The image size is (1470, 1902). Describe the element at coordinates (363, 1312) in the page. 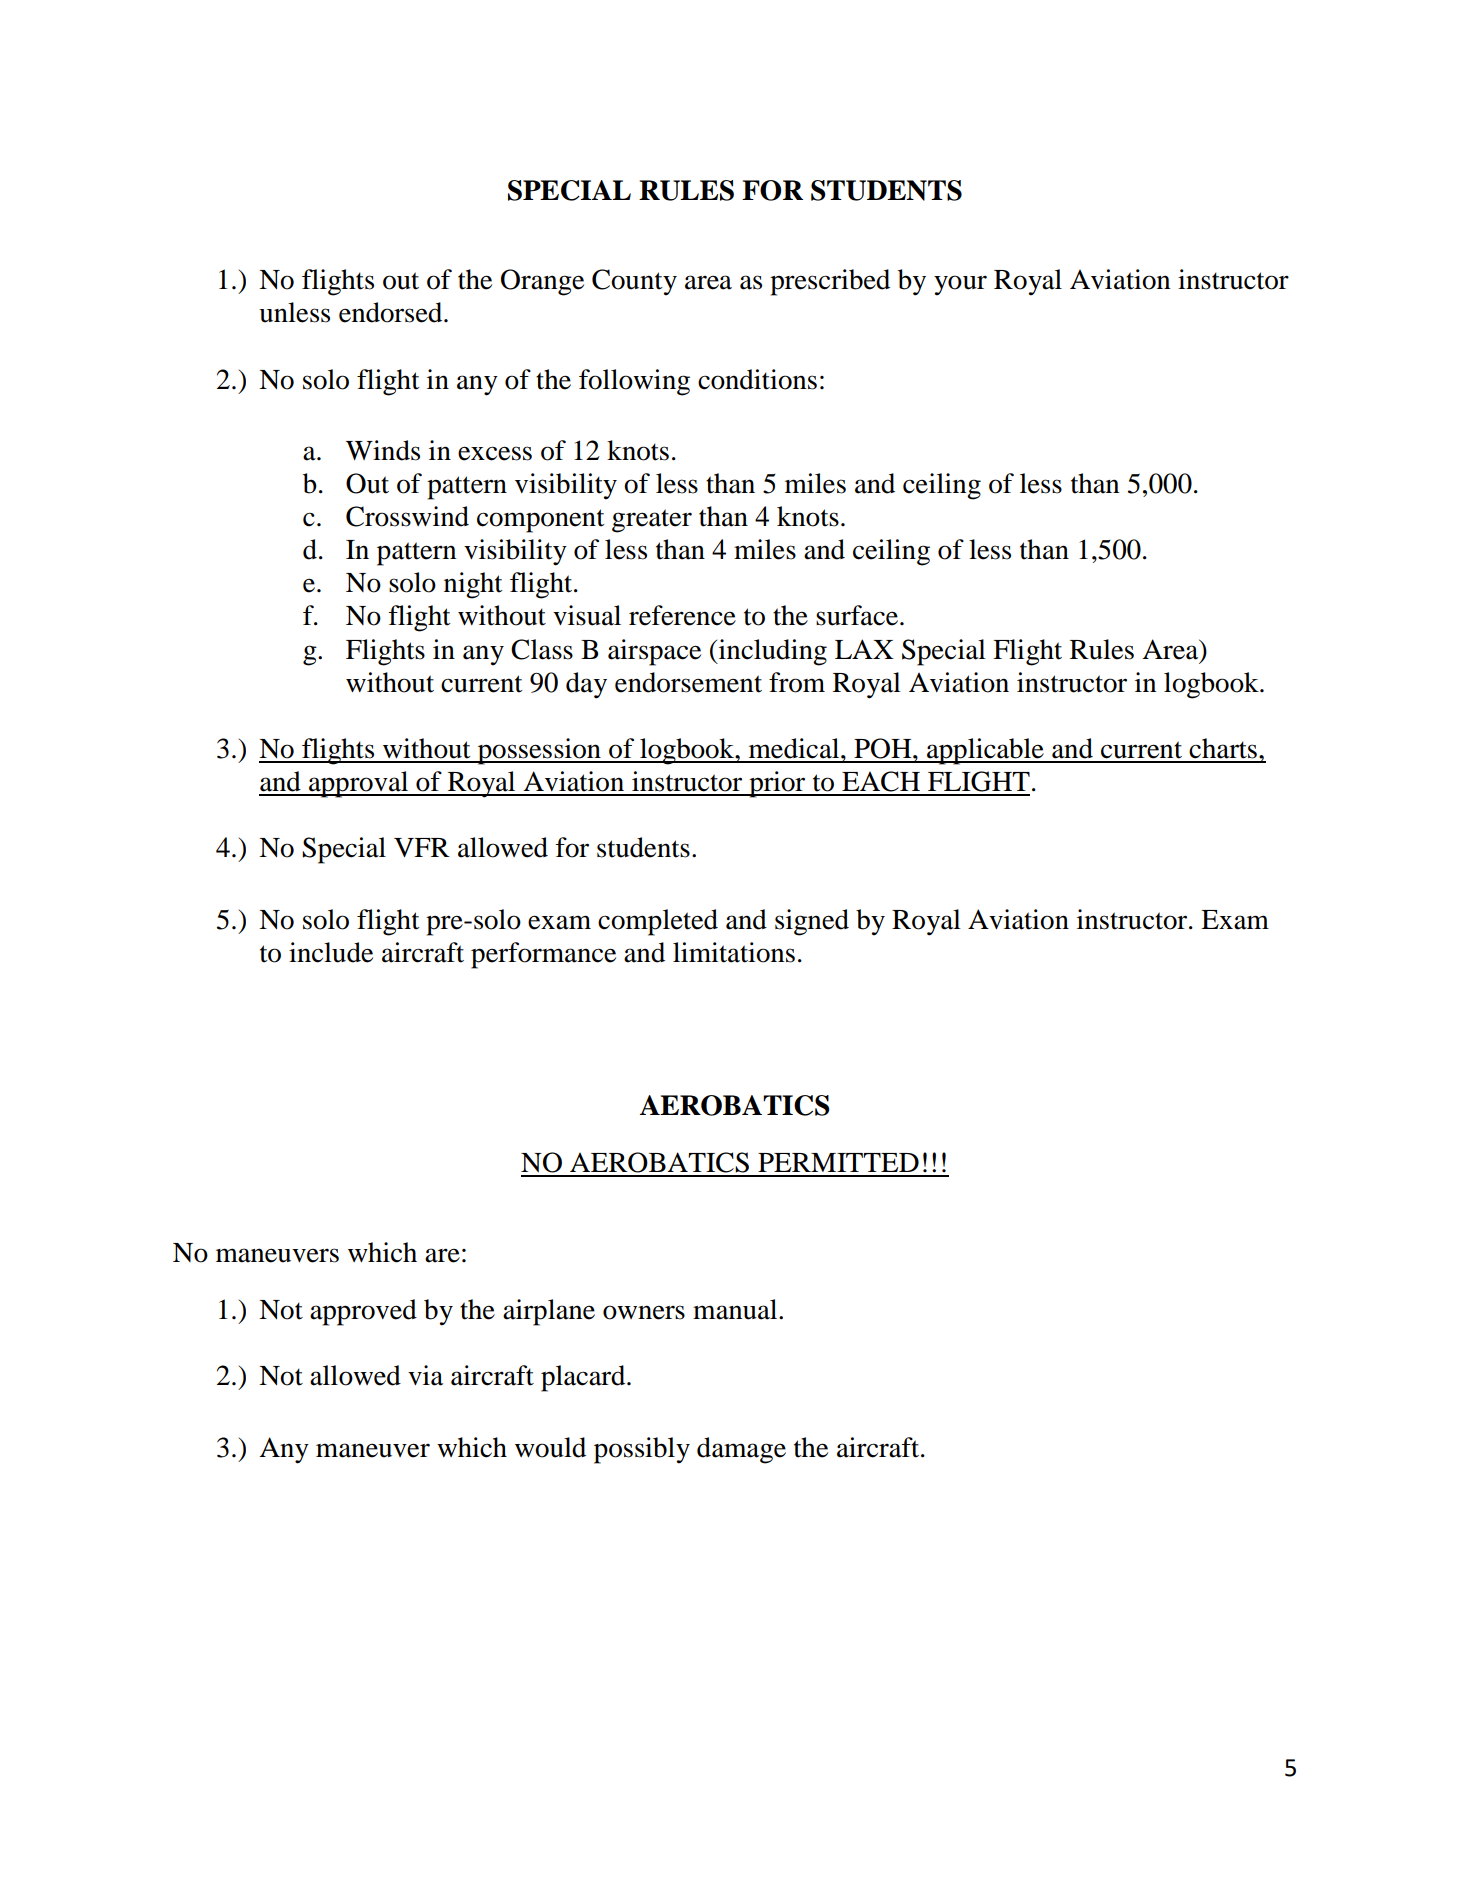

I see `approved` at that location.
